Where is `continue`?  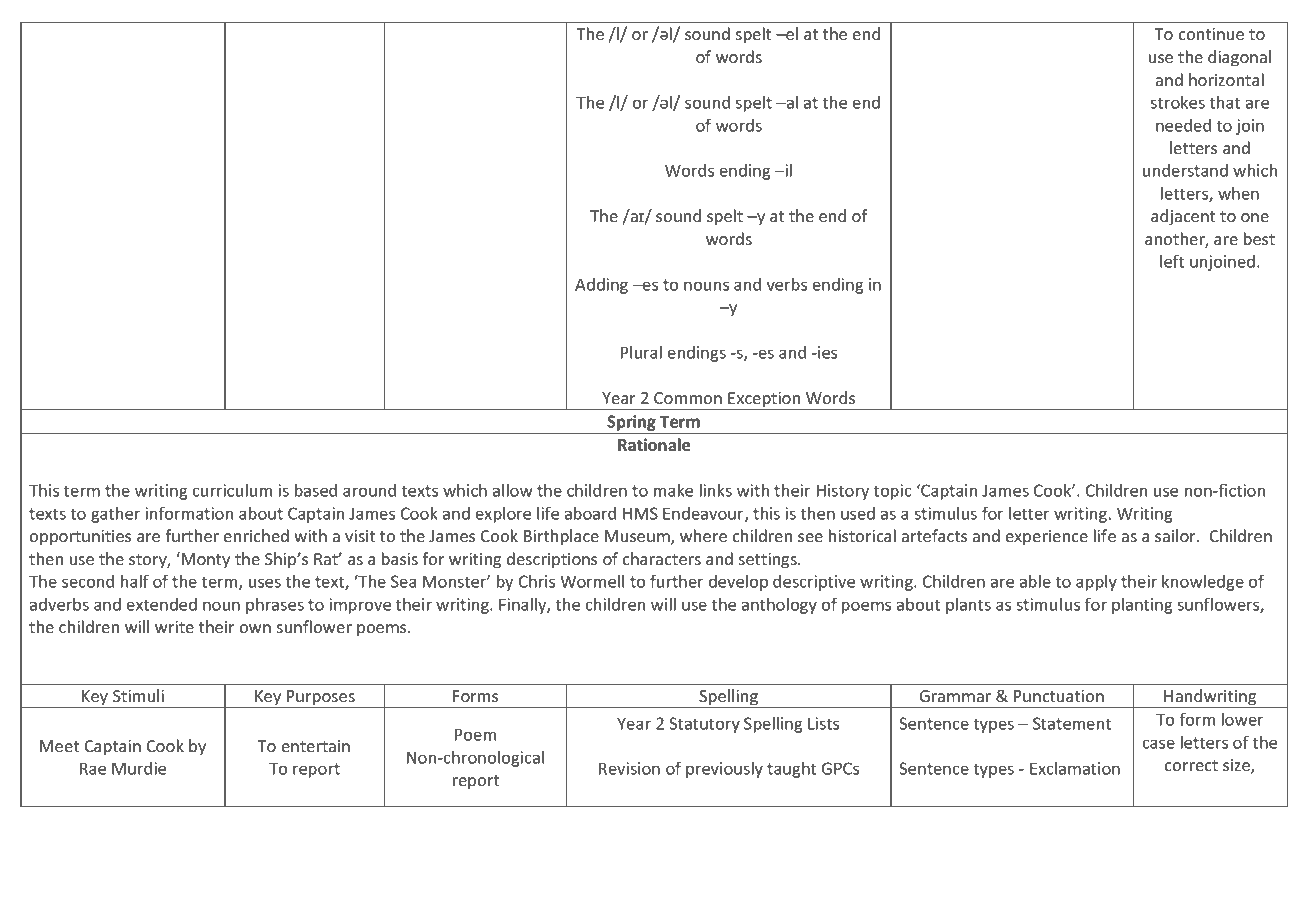
continue is located at coordinates (1211, 34).
